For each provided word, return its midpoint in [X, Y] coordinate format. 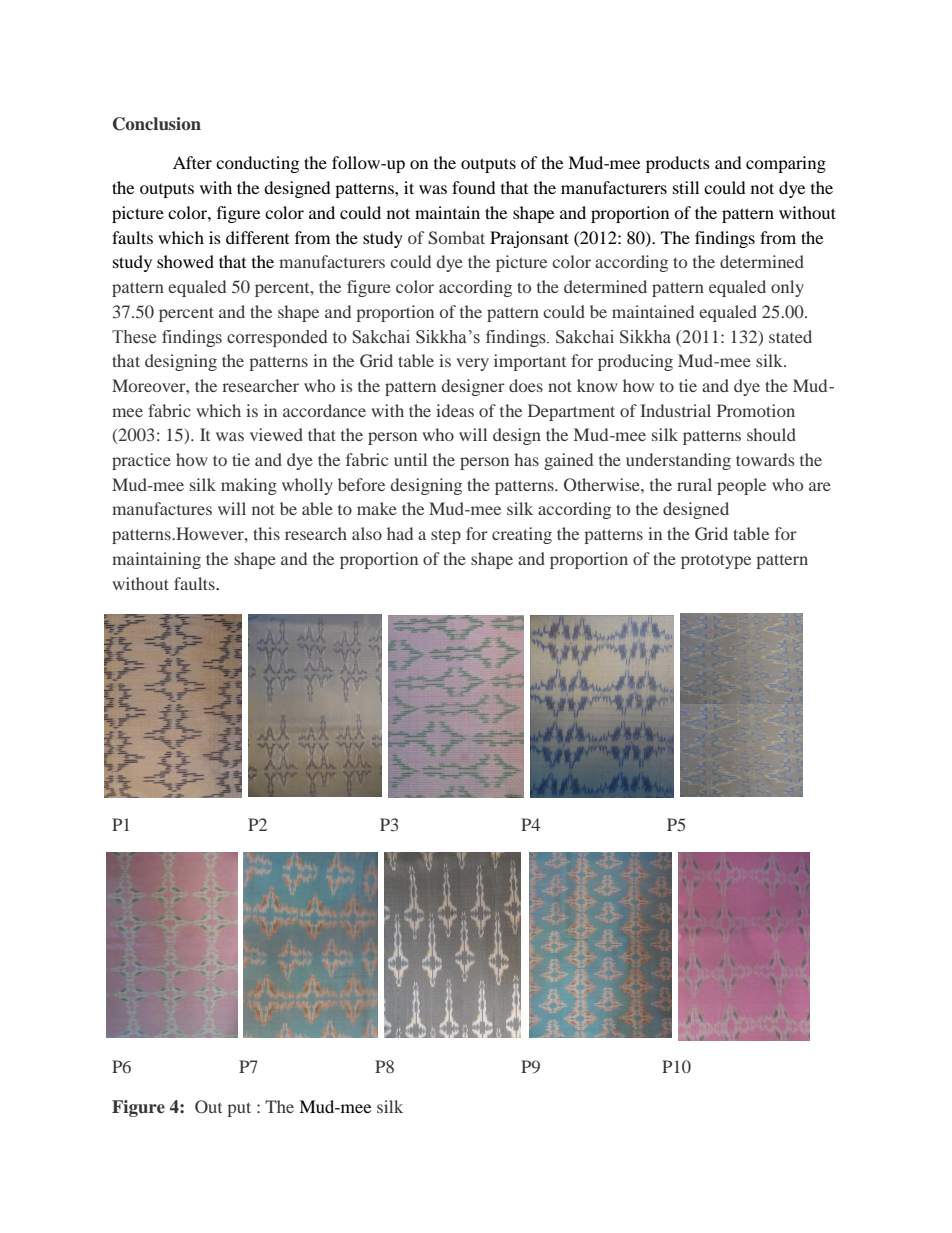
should [771, 434]
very [472, 364]
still [686, 187]
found [474, 187]
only [787, 288]
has [526, 459]
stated [790, 336]
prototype [716, 561]
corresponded [277, 338]
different [257, 237]
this [266, 533]
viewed [276, 434]
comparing [786, 164]
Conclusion [157, 124]
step [446, 536]
